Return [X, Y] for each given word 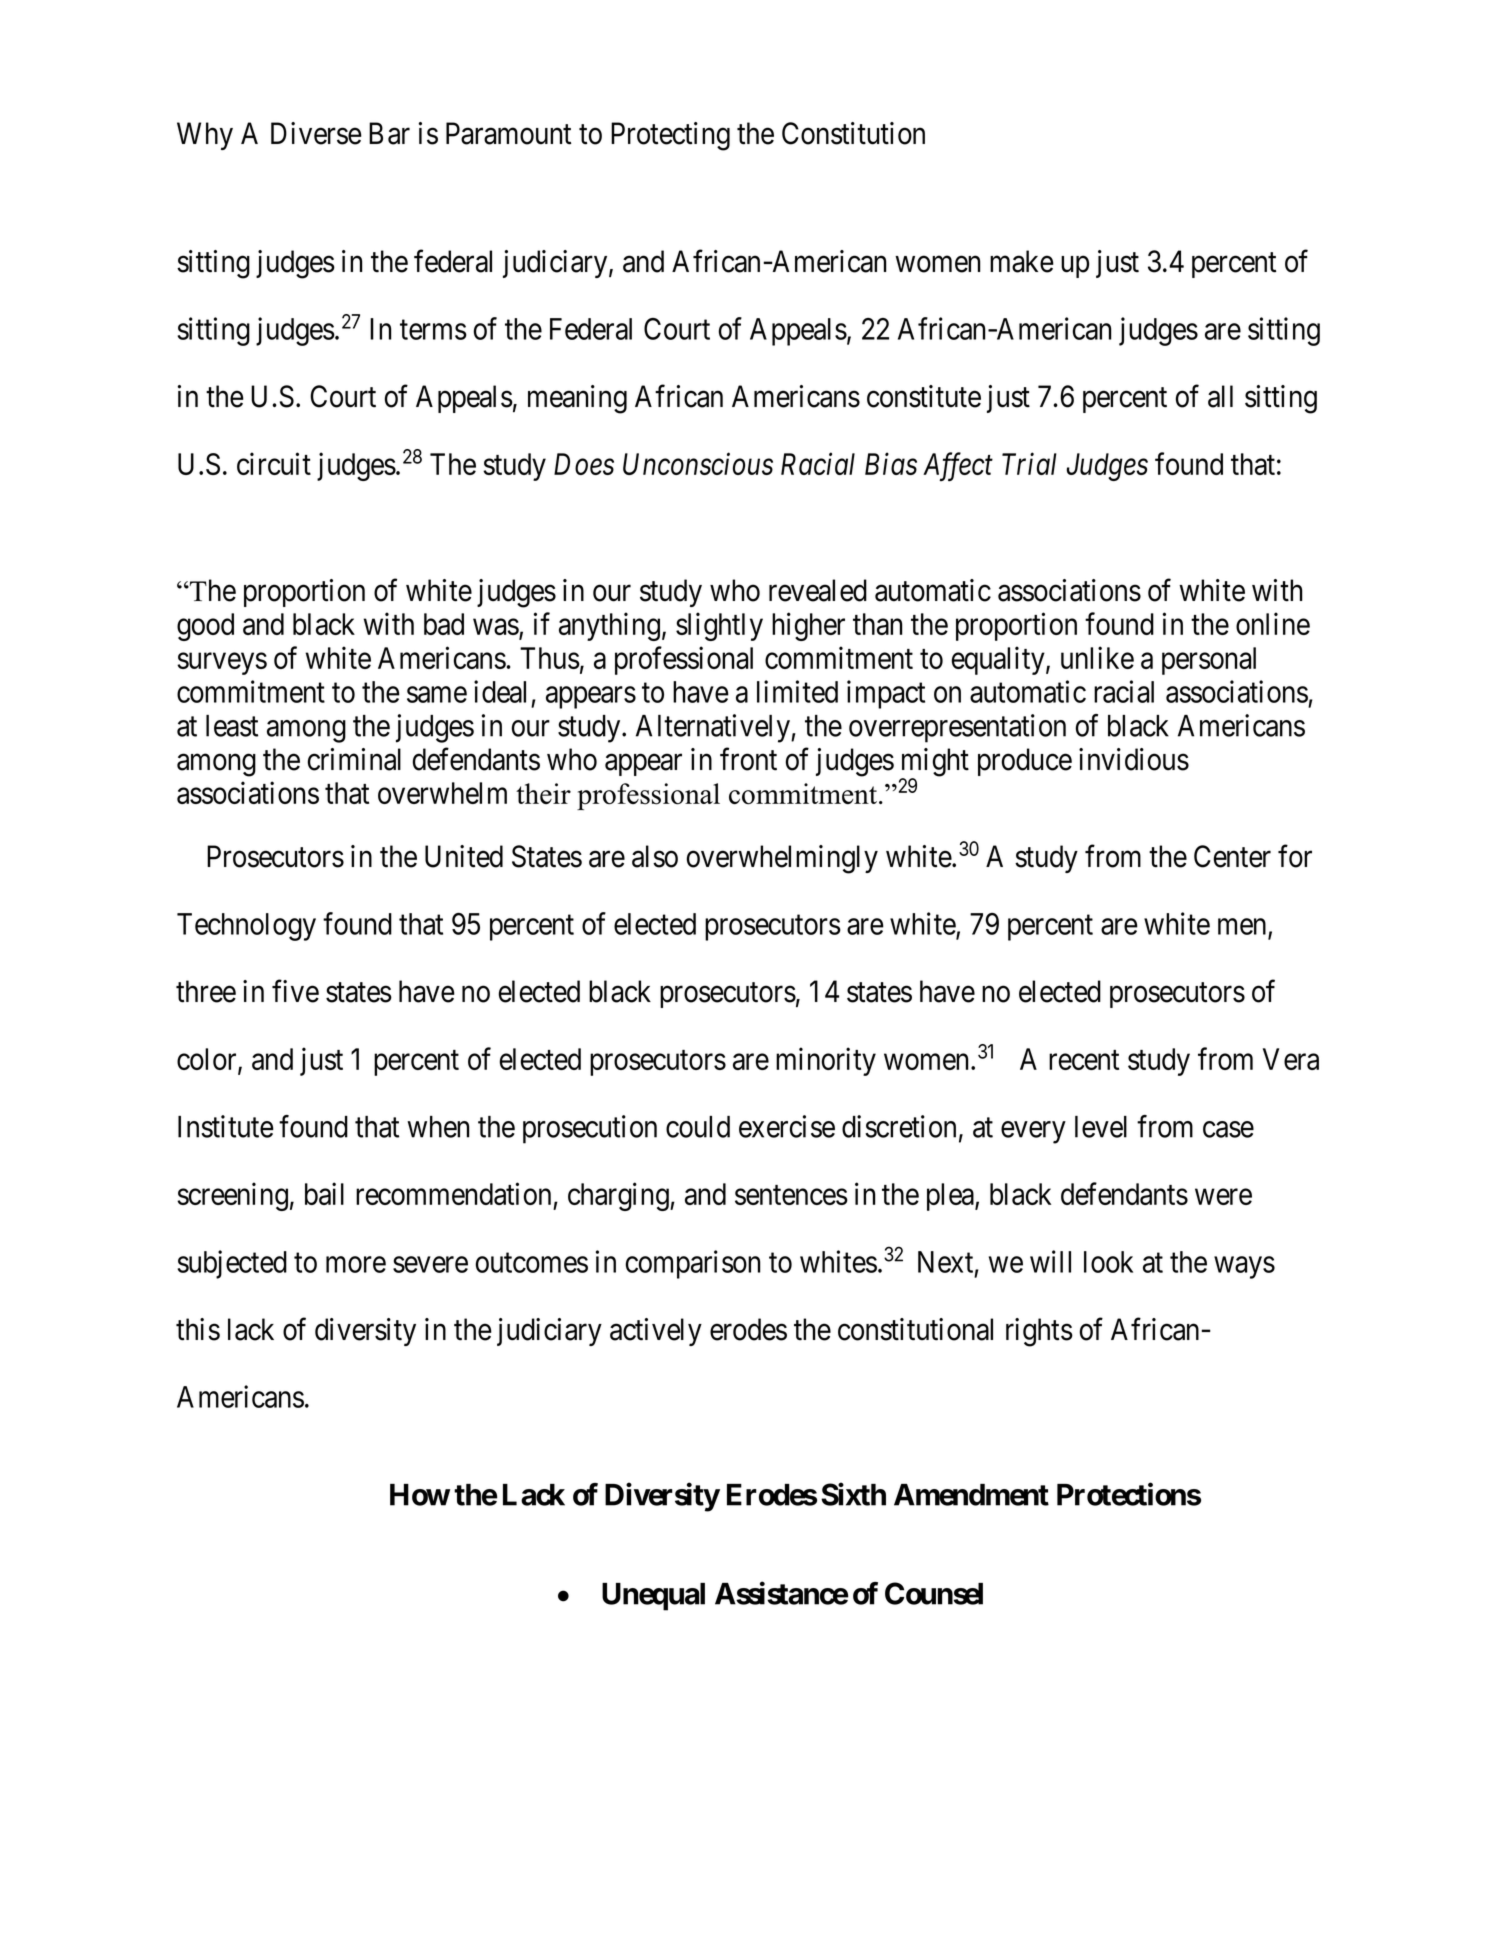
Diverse [316, 133]
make [1022, 261]
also [655, 856]
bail [324, 1193]
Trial [1029, 463]
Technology [246, 927]
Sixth [853, 1494]
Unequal [653, 1597]
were [1223, 1197]
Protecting [670, 136]
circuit [274, 463]
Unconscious [698, 464]
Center [1232, 856]
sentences [791, 1195]
